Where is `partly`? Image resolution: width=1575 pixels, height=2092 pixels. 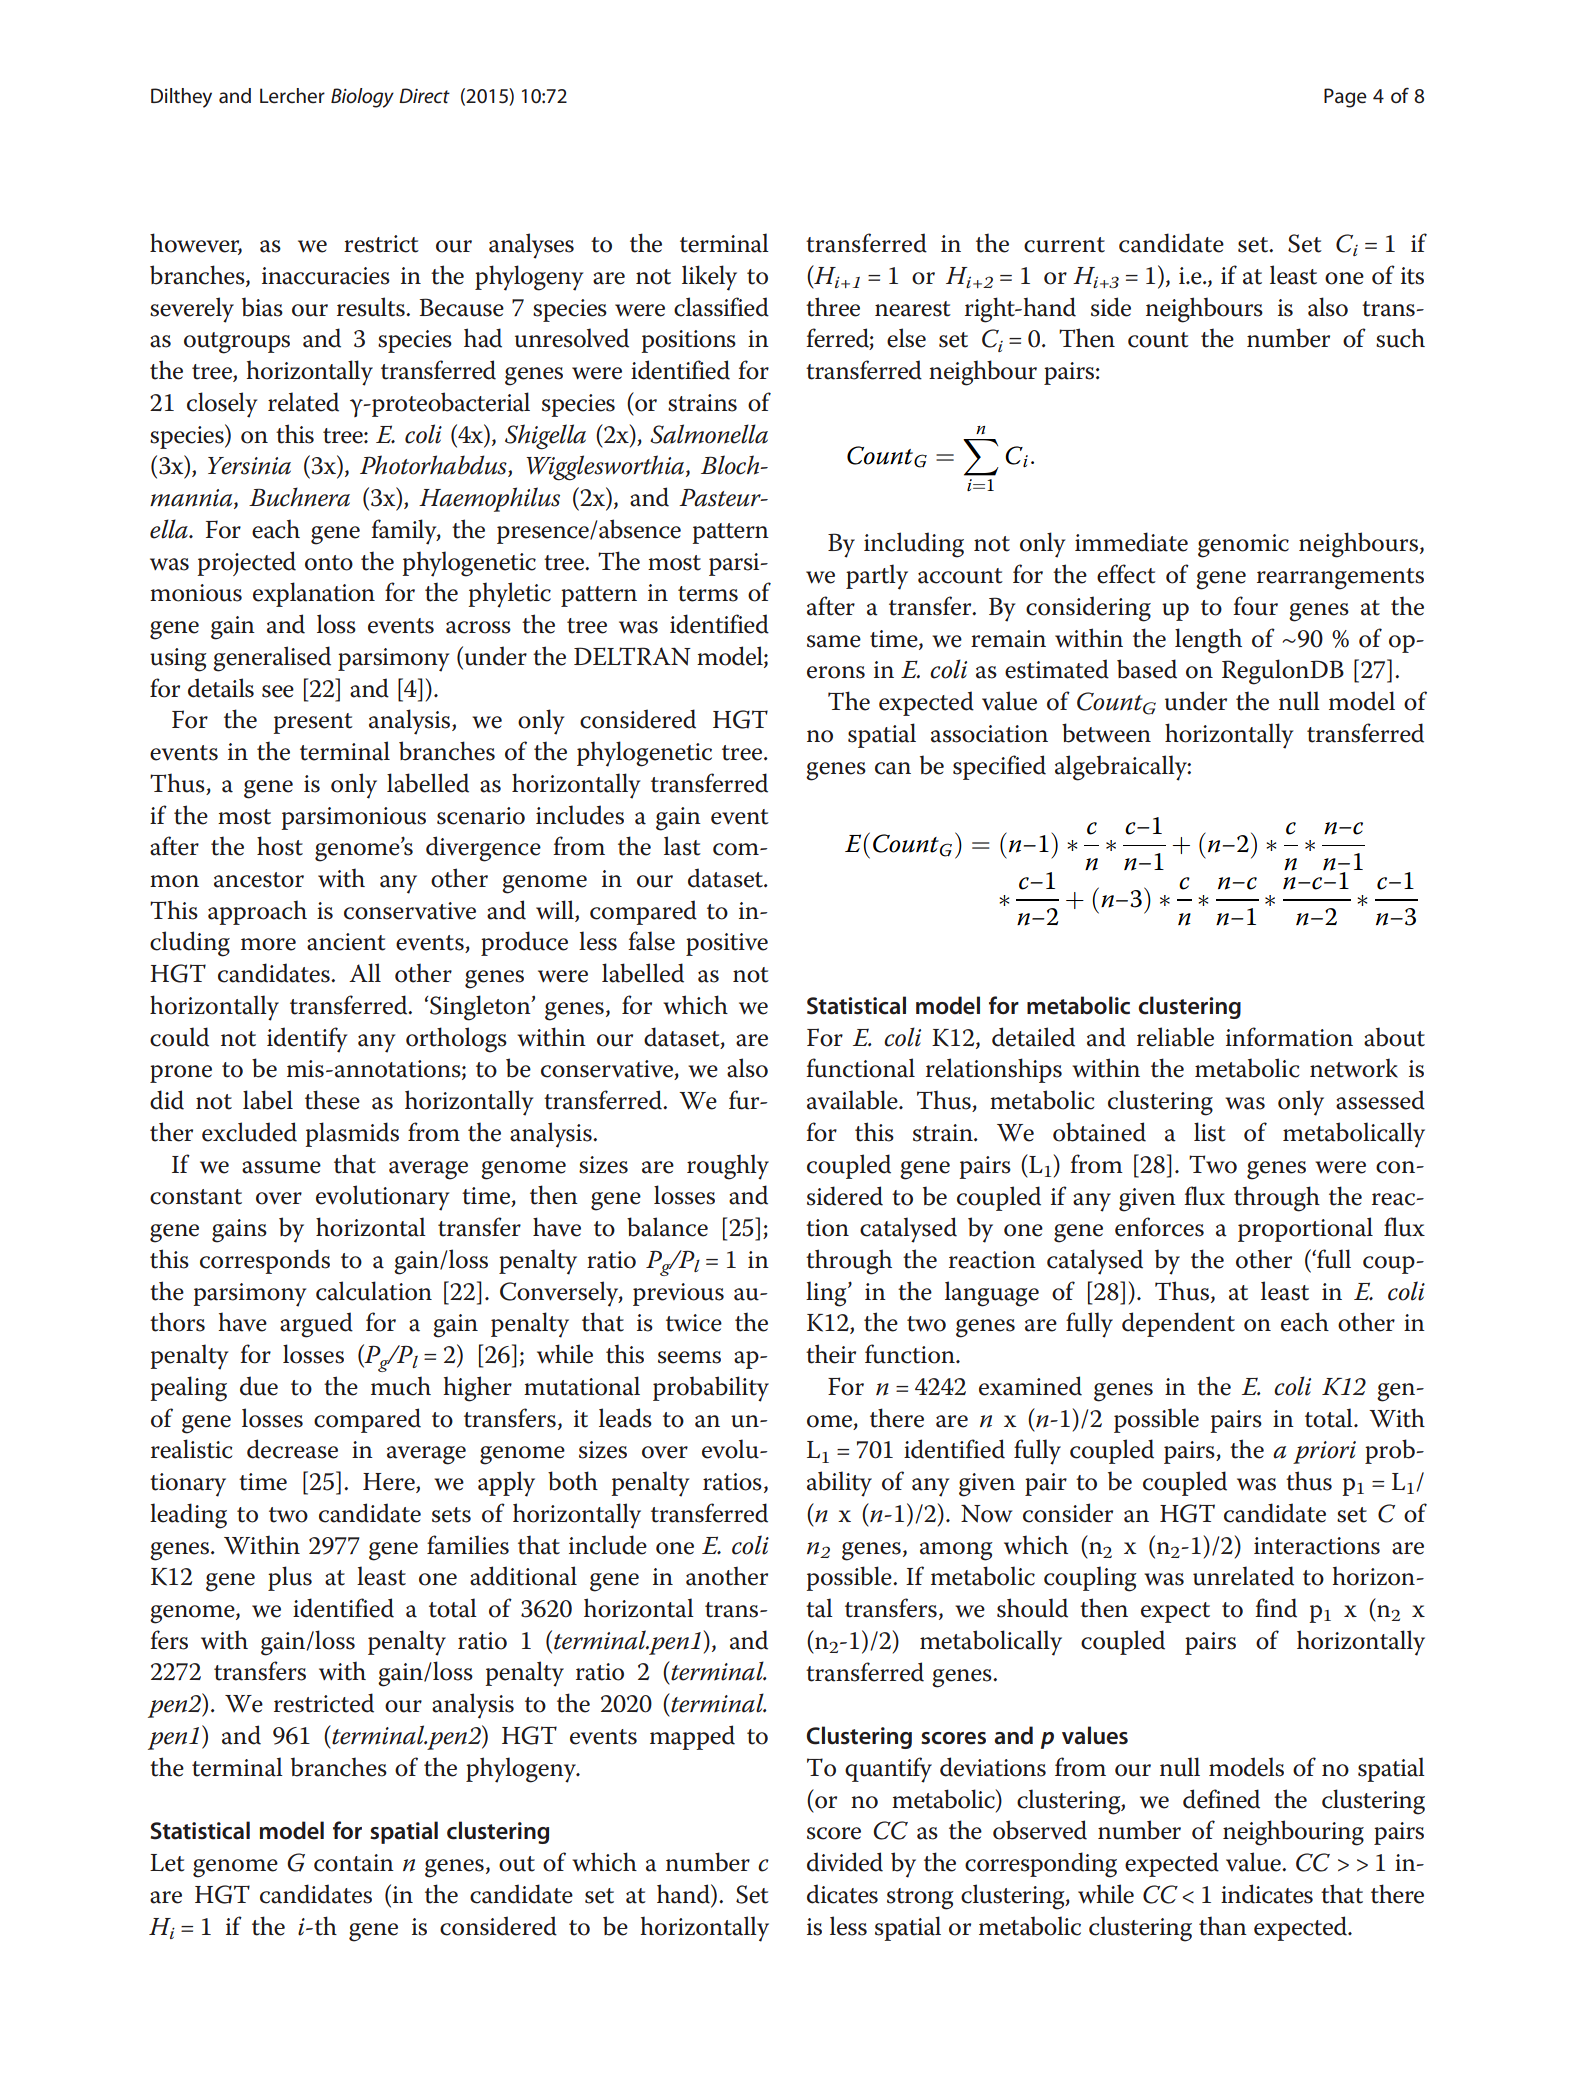 partly is located at coordinates (877, 577).
